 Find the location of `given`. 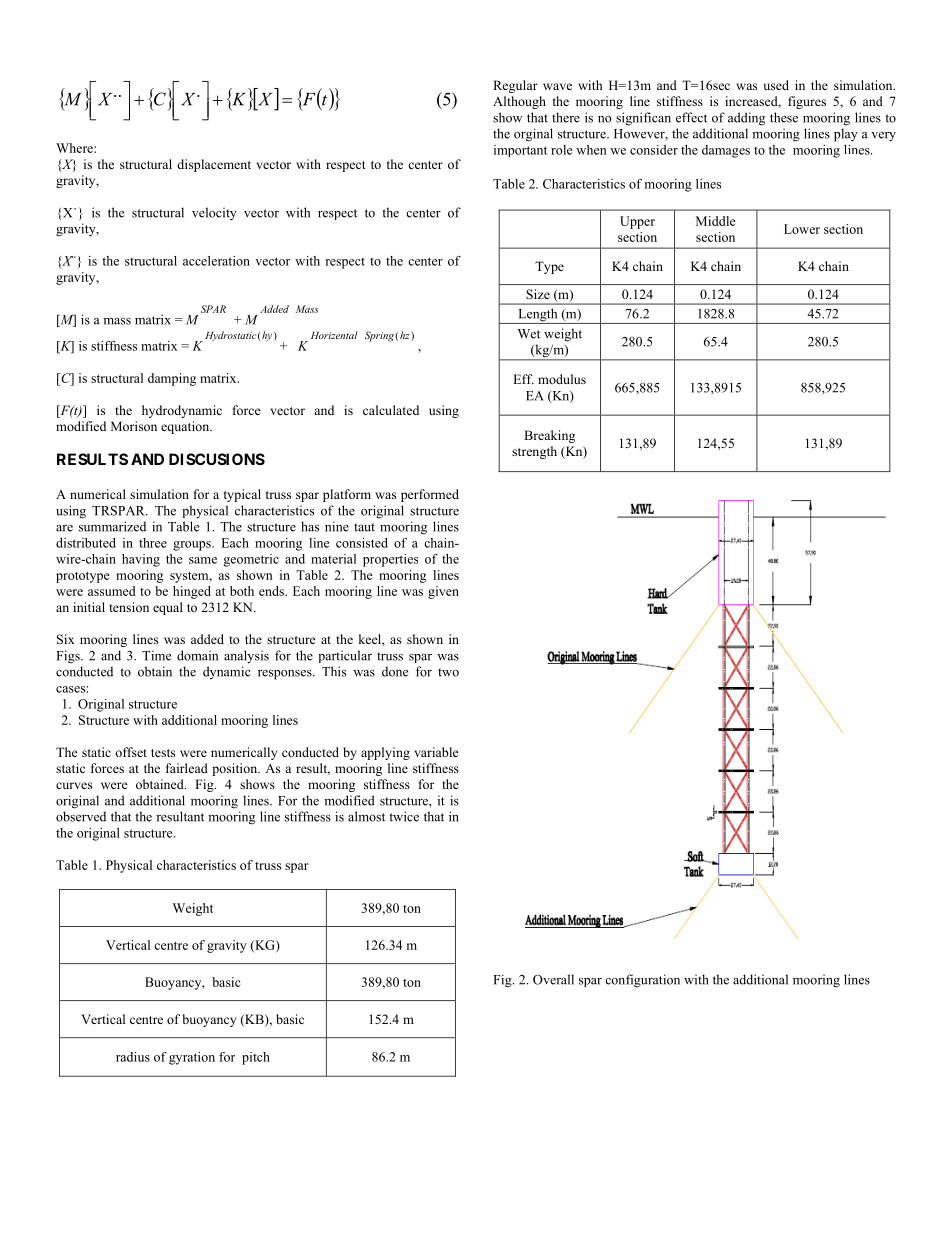

given is located at coordinates (443, 592).
